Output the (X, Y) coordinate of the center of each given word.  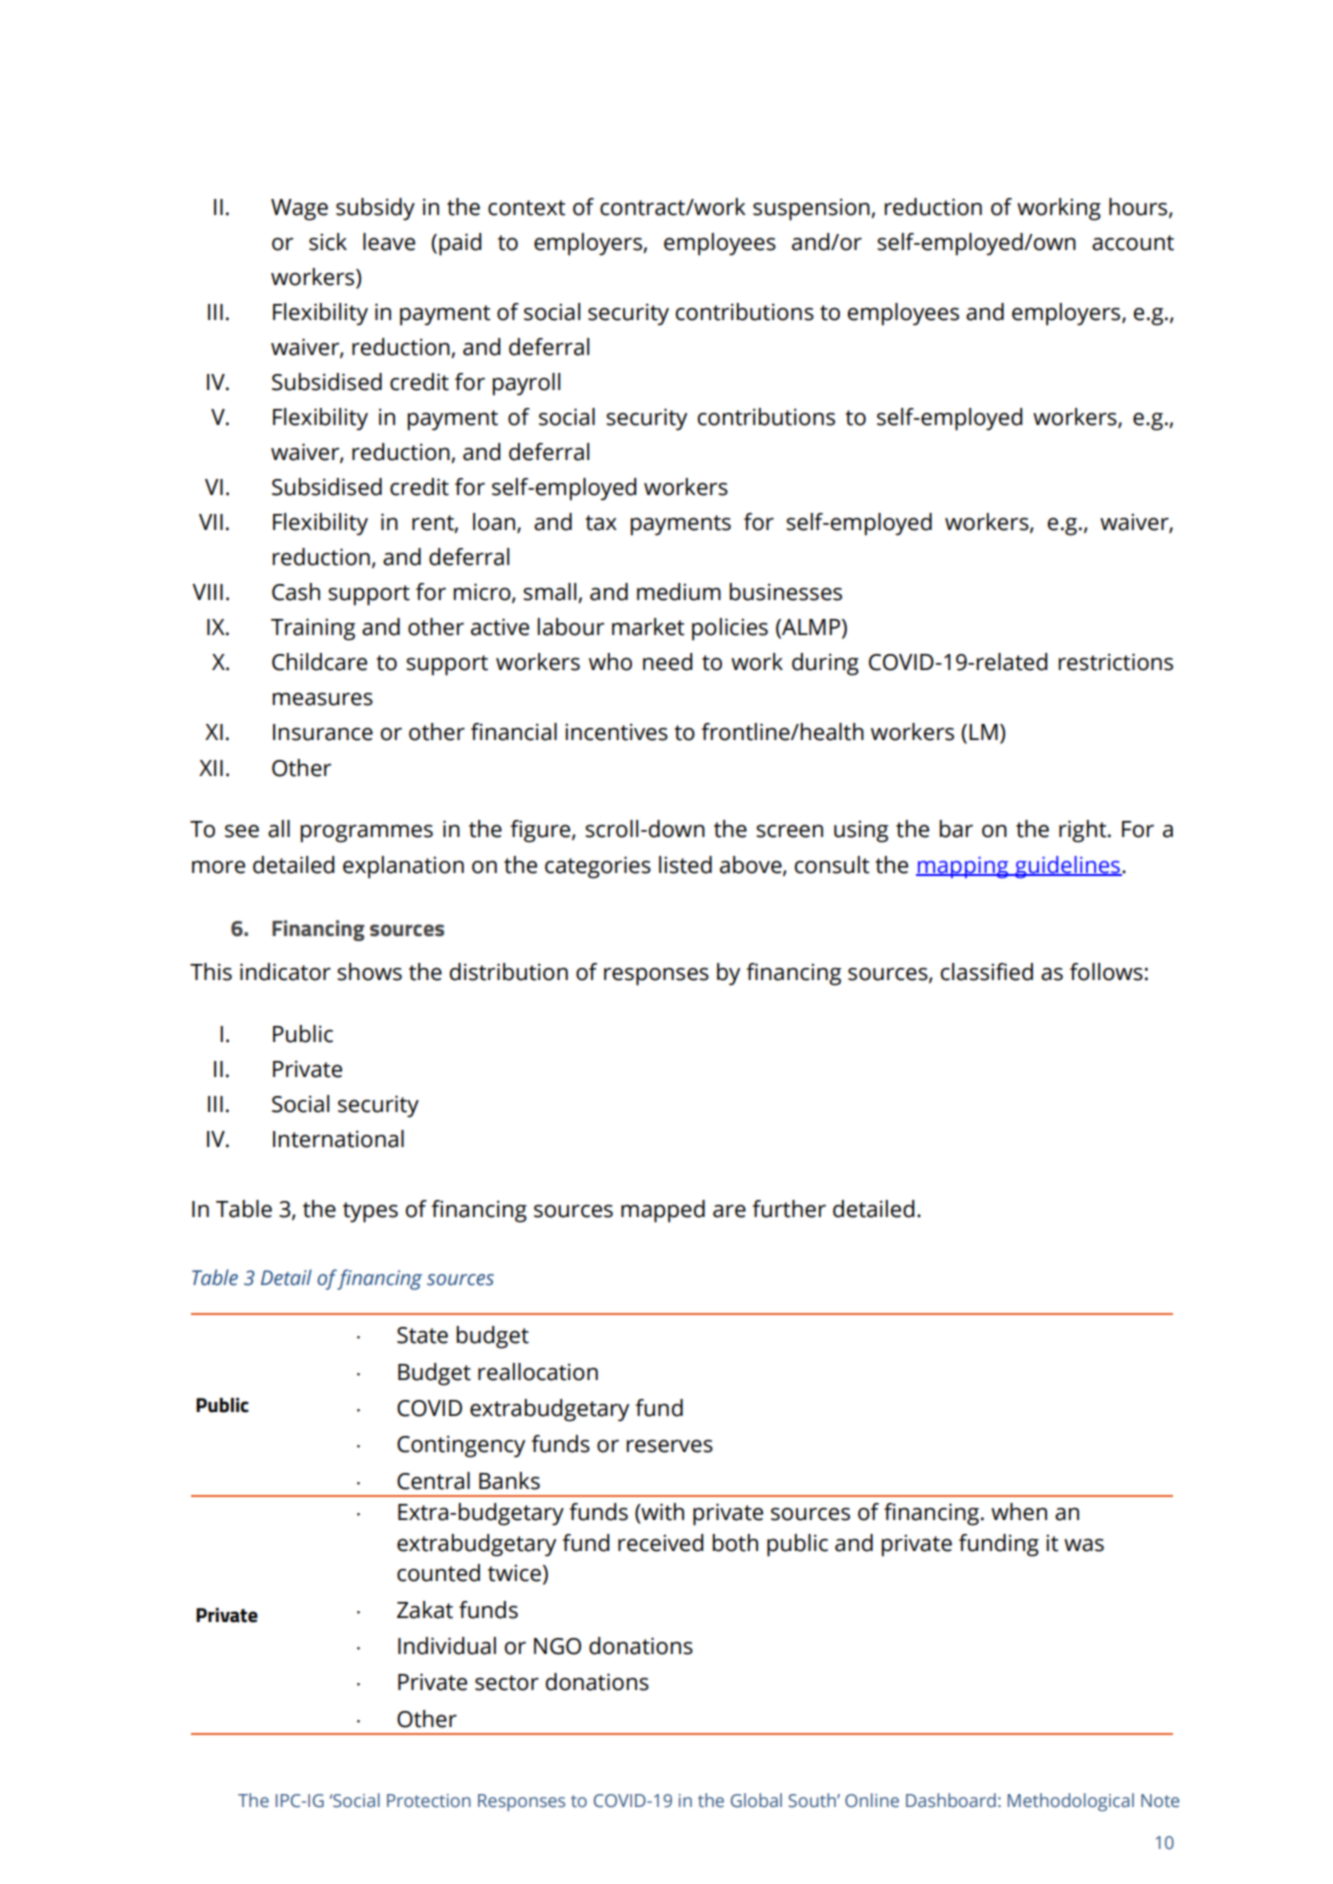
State (422, 1335)
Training (313, 629)
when (1019, 1512)
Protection (429, 1801)
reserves (669, 1446)
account (1133, 243)
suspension (812, 209)
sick (328, 242)
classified (987, 972)
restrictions (1115, 662)
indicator (285, 972)
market (648, 627)
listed (685, 865)
